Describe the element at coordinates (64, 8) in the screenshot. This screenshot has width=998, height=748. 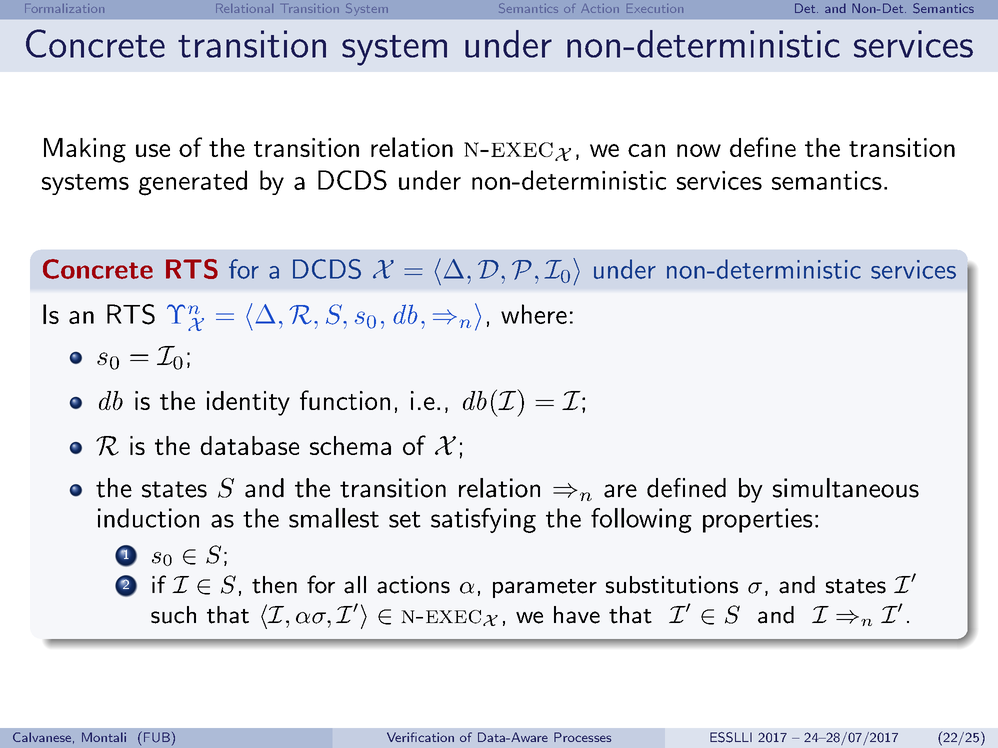
I see `Formalization` at that location.
